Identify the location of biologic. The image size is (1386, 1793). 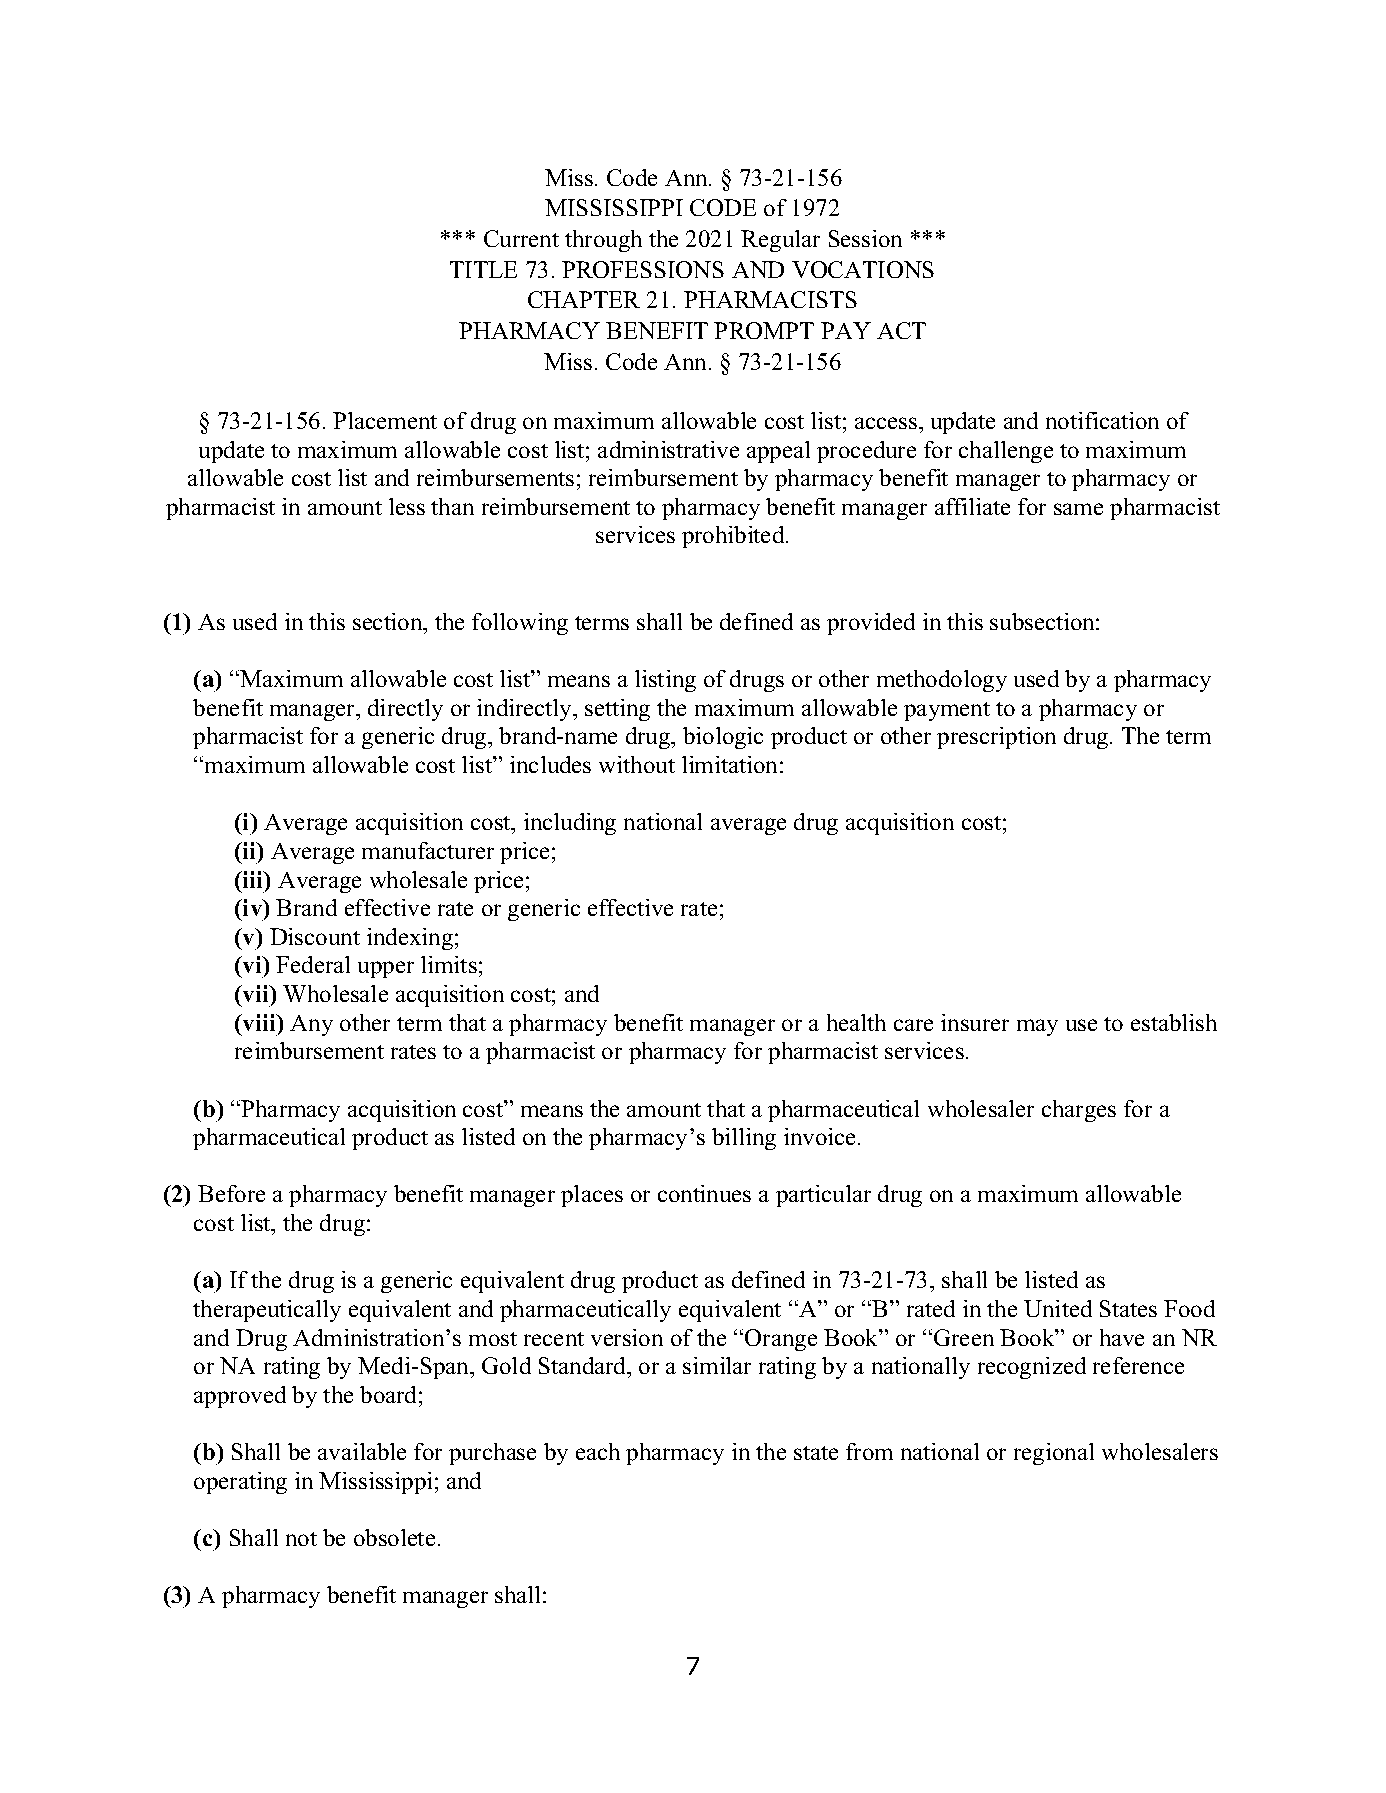
(723, 738).
